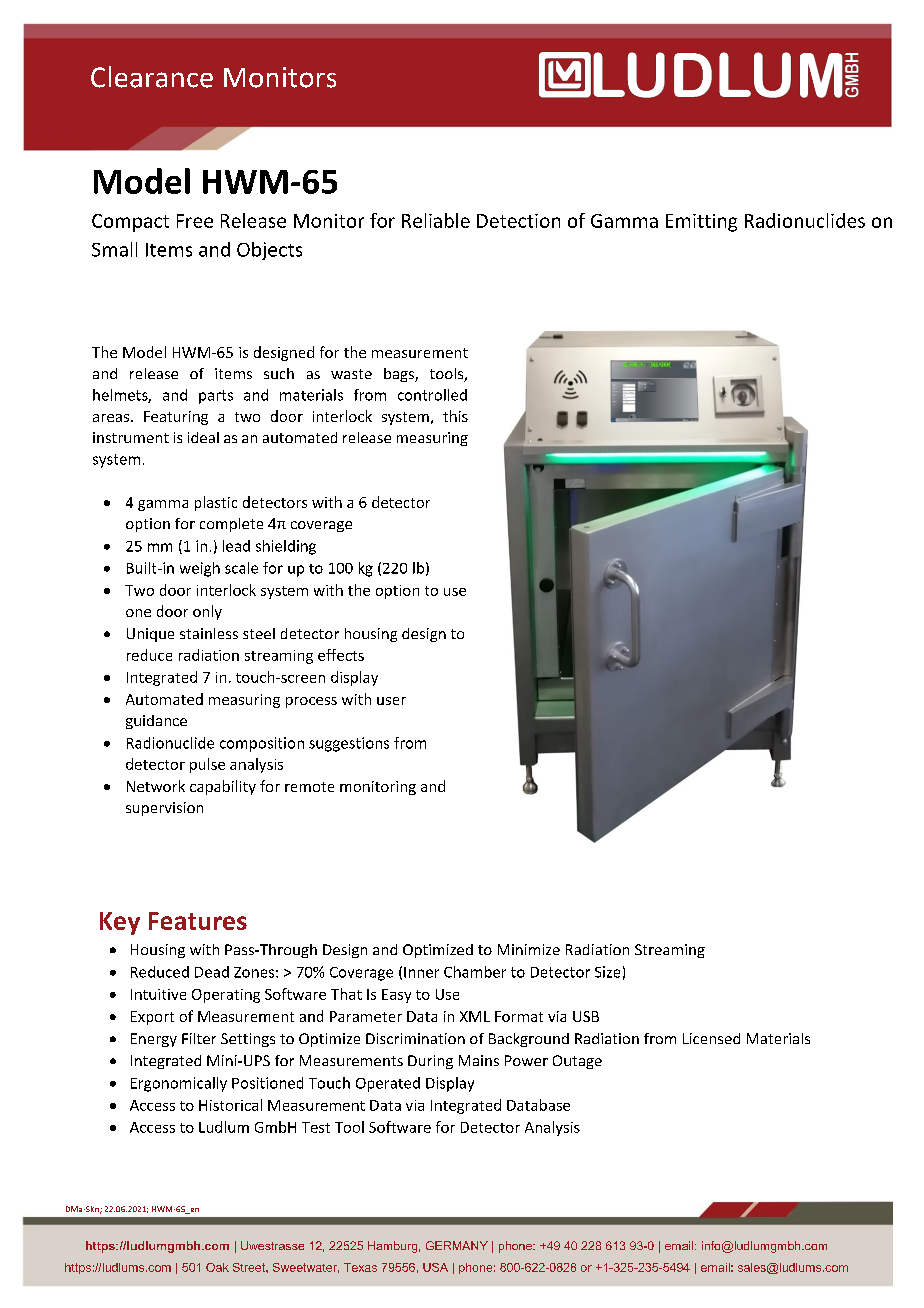 Image resolution: width=924 pixels, height=1308 pixels. Describe the element at coordinates (436, 220) in the screenshot. I see `Reliable` at that location.
